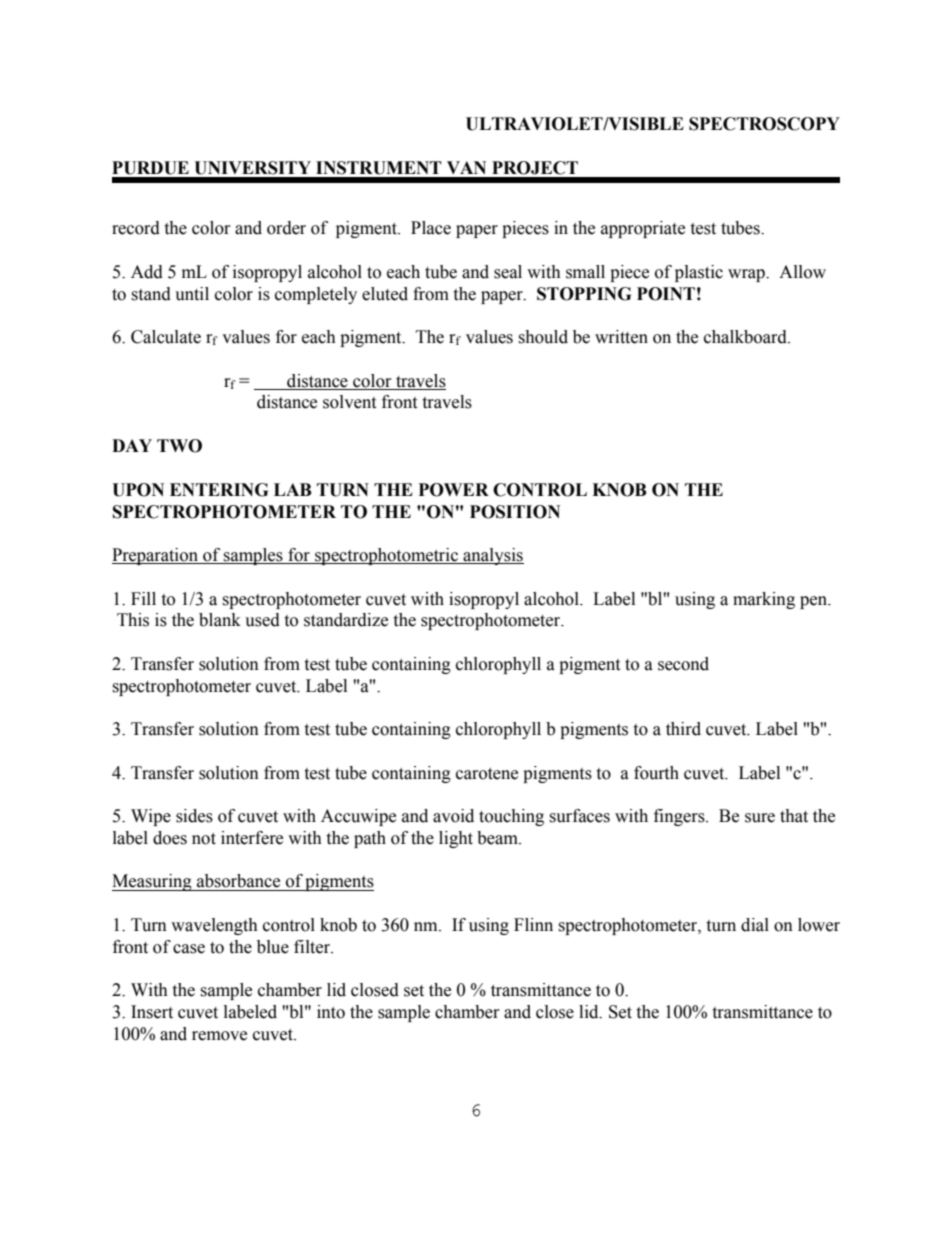 The height and width of the image is (1233, 952). What do you see at coordinates (493, 556) in the image?
I see `analysis` at bounding box center [493, 556].
